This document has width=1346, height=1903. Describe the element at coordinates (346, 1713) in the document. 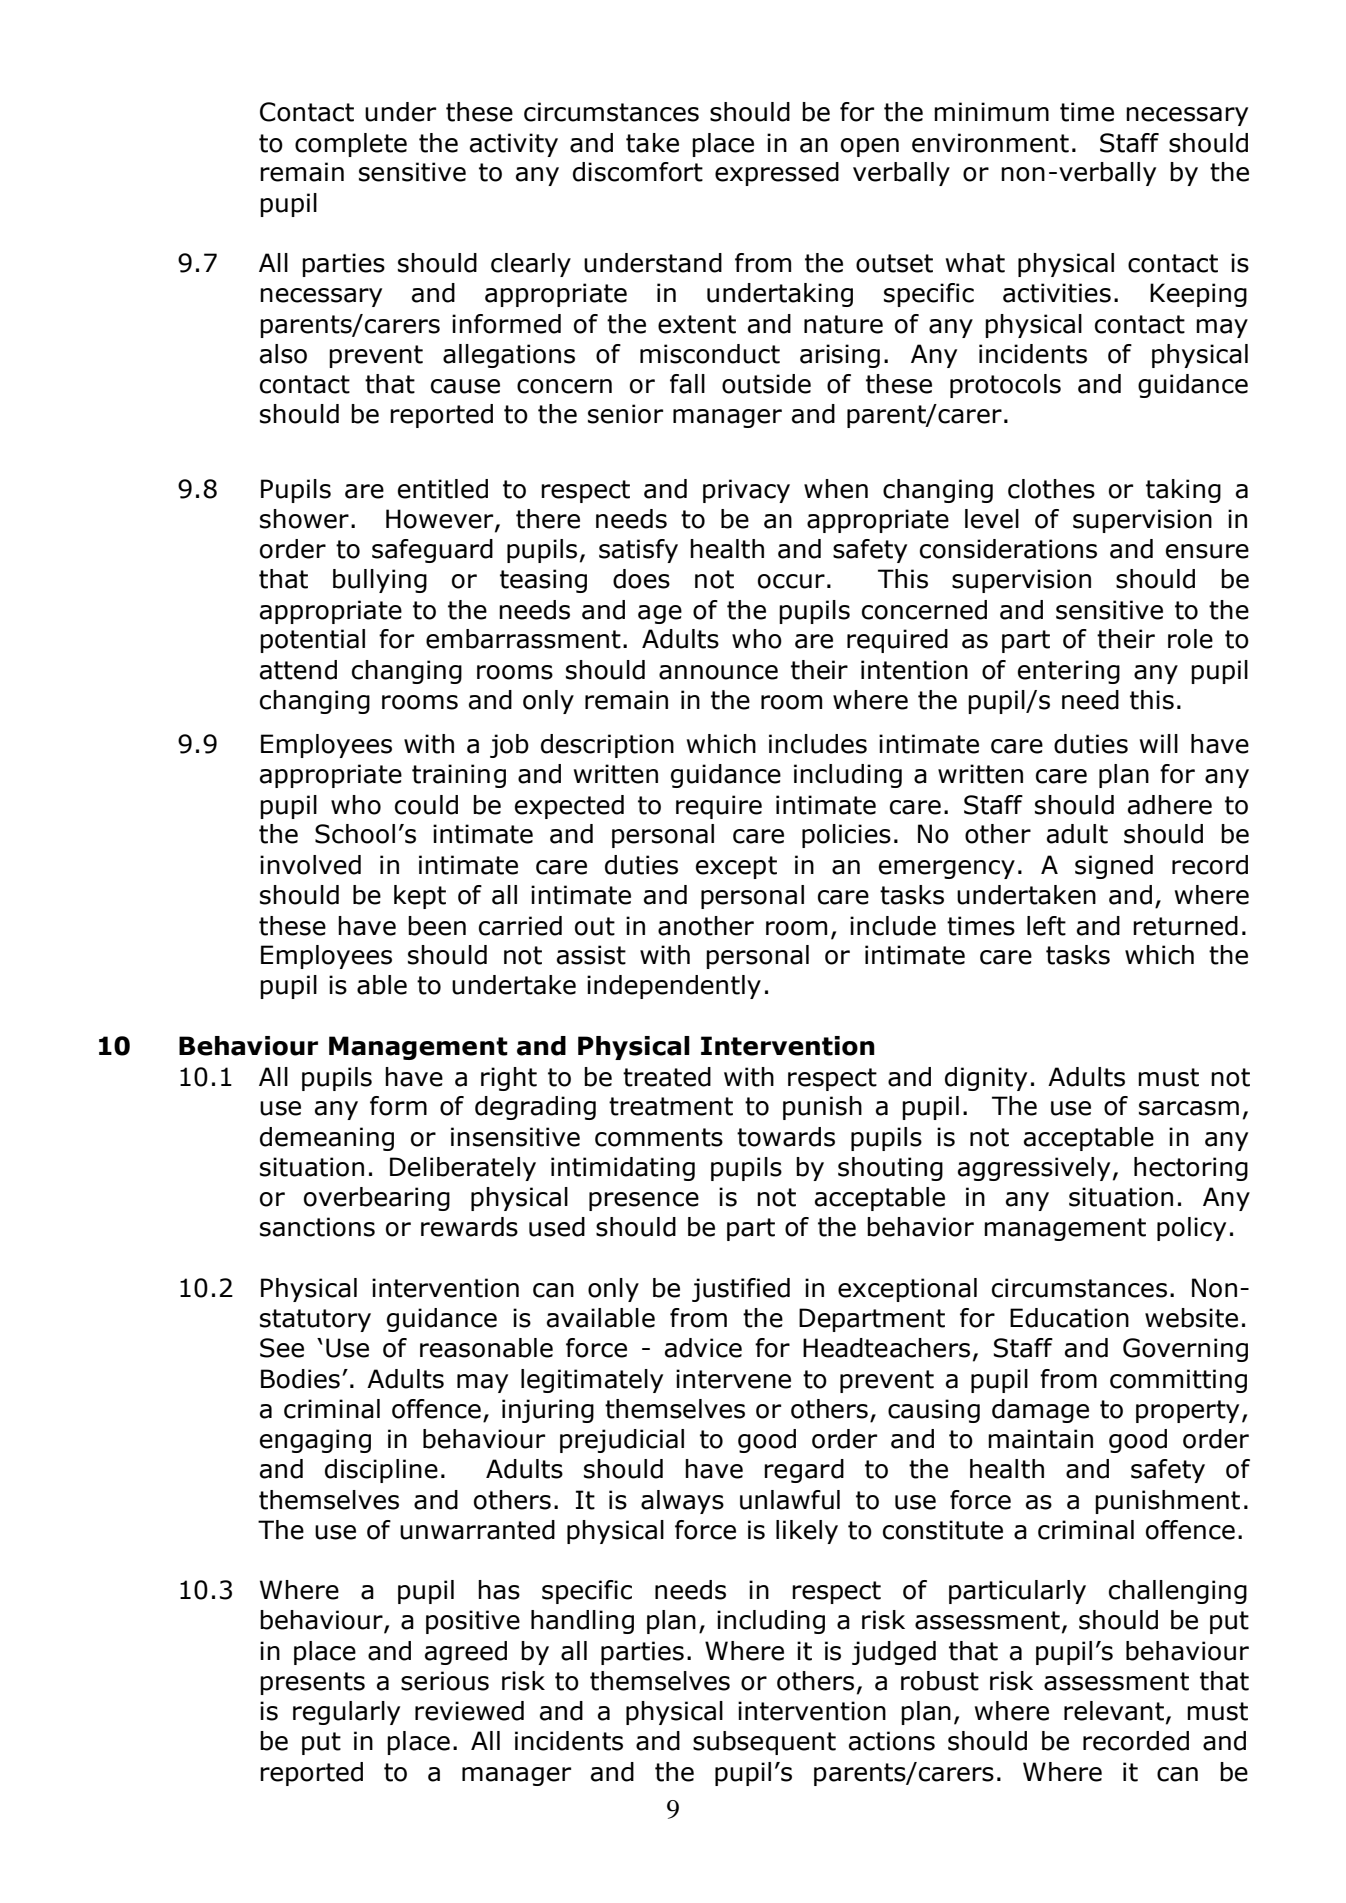

I see `regularly` at that location.
